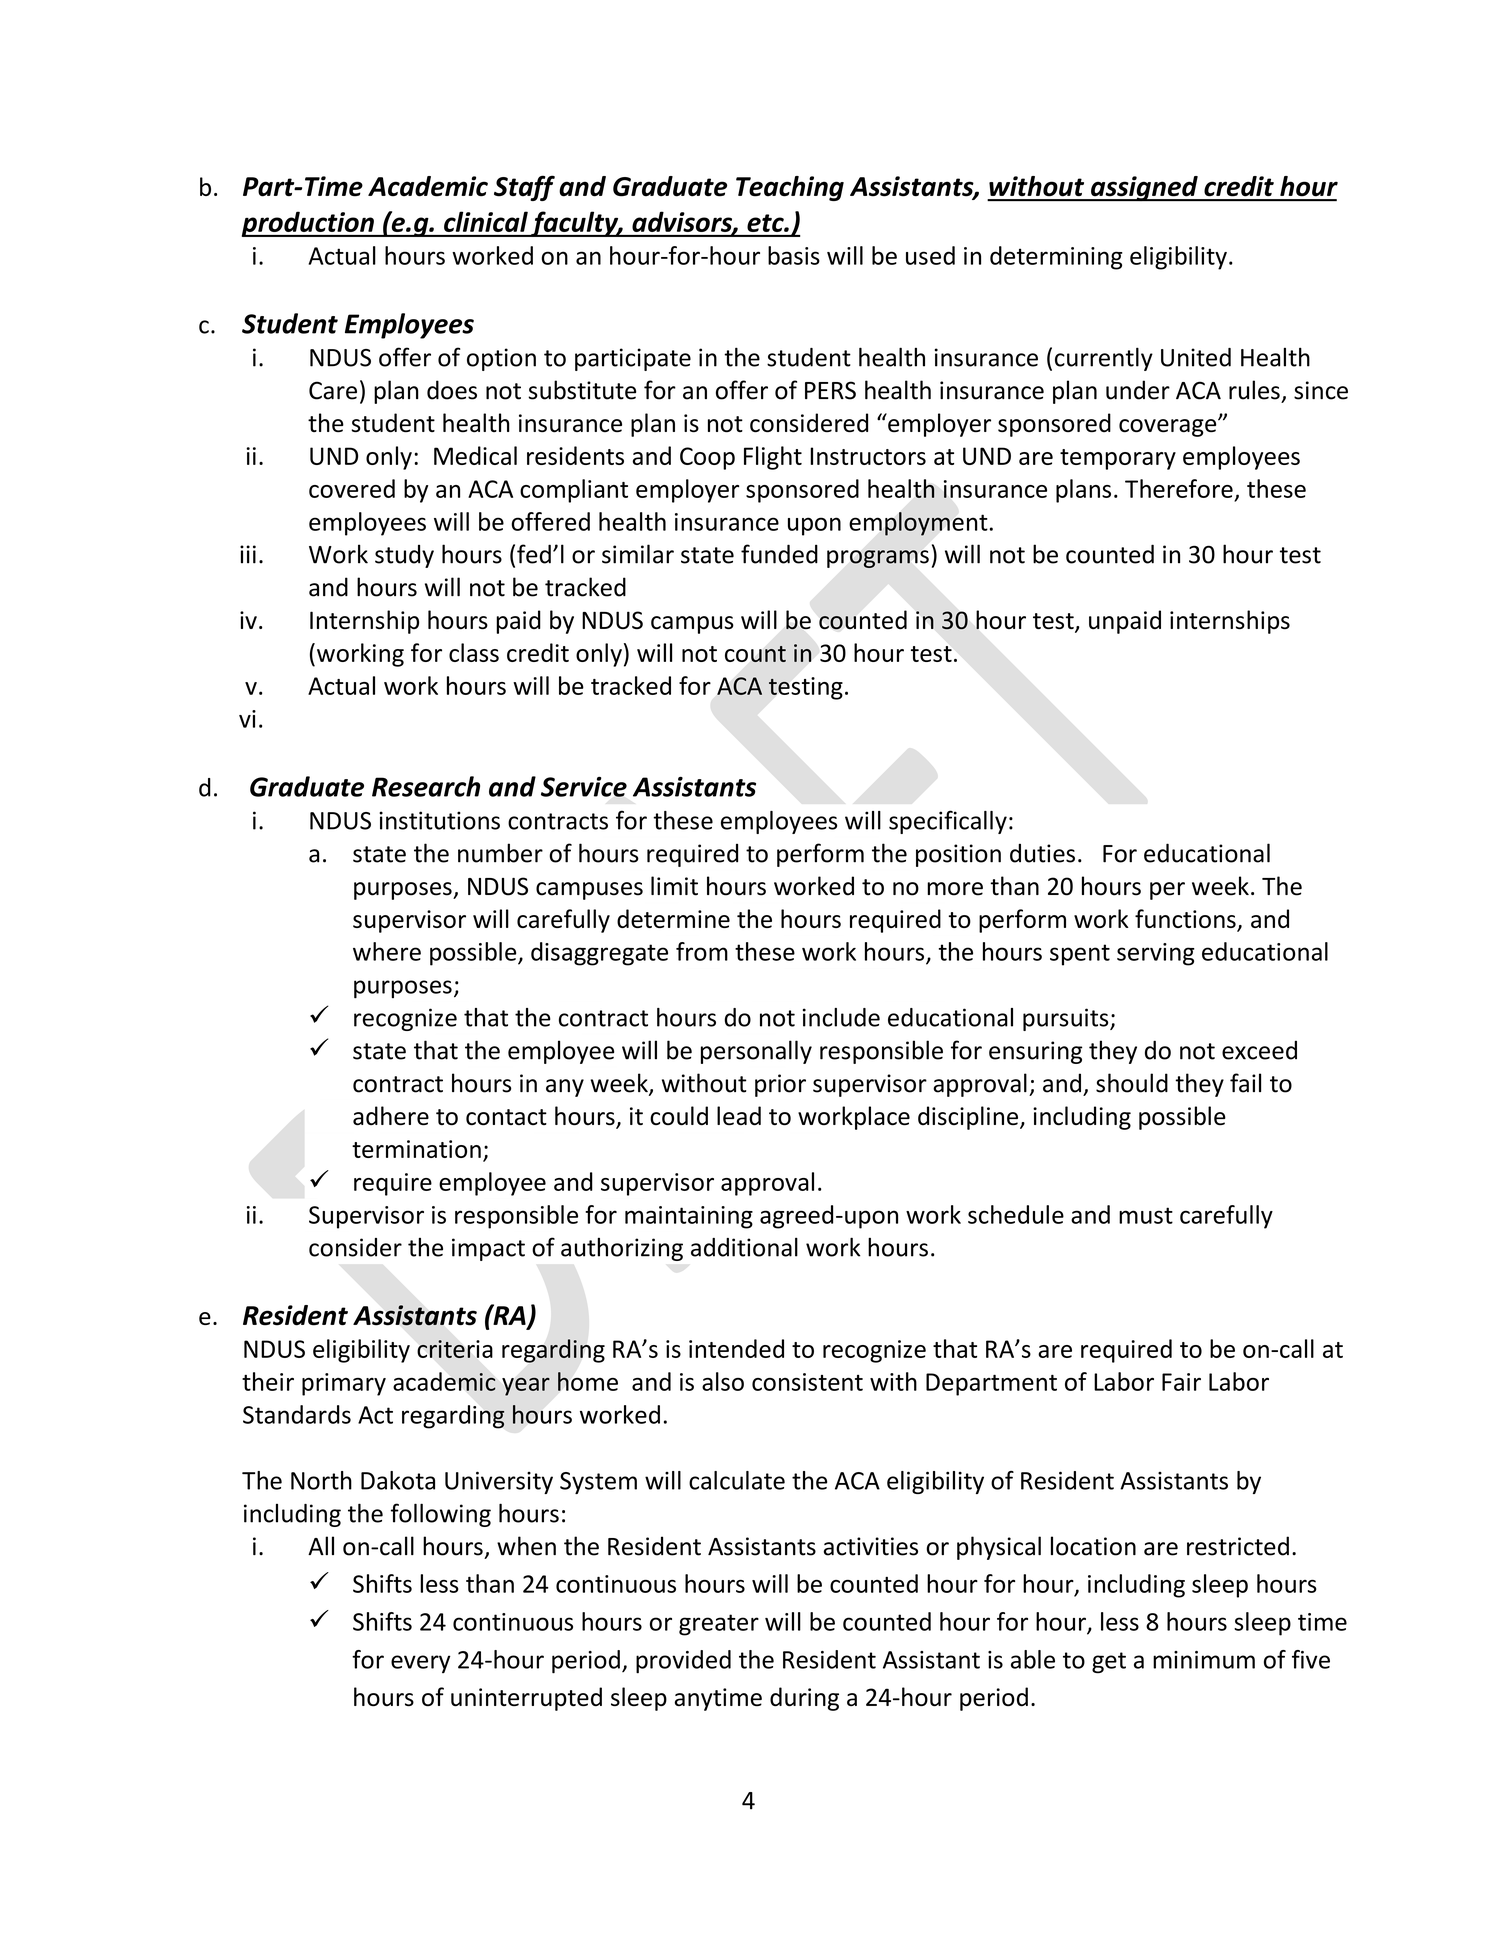  Describe the element at coordinates (1042, 853) in the image. I see `duties` at that location.
